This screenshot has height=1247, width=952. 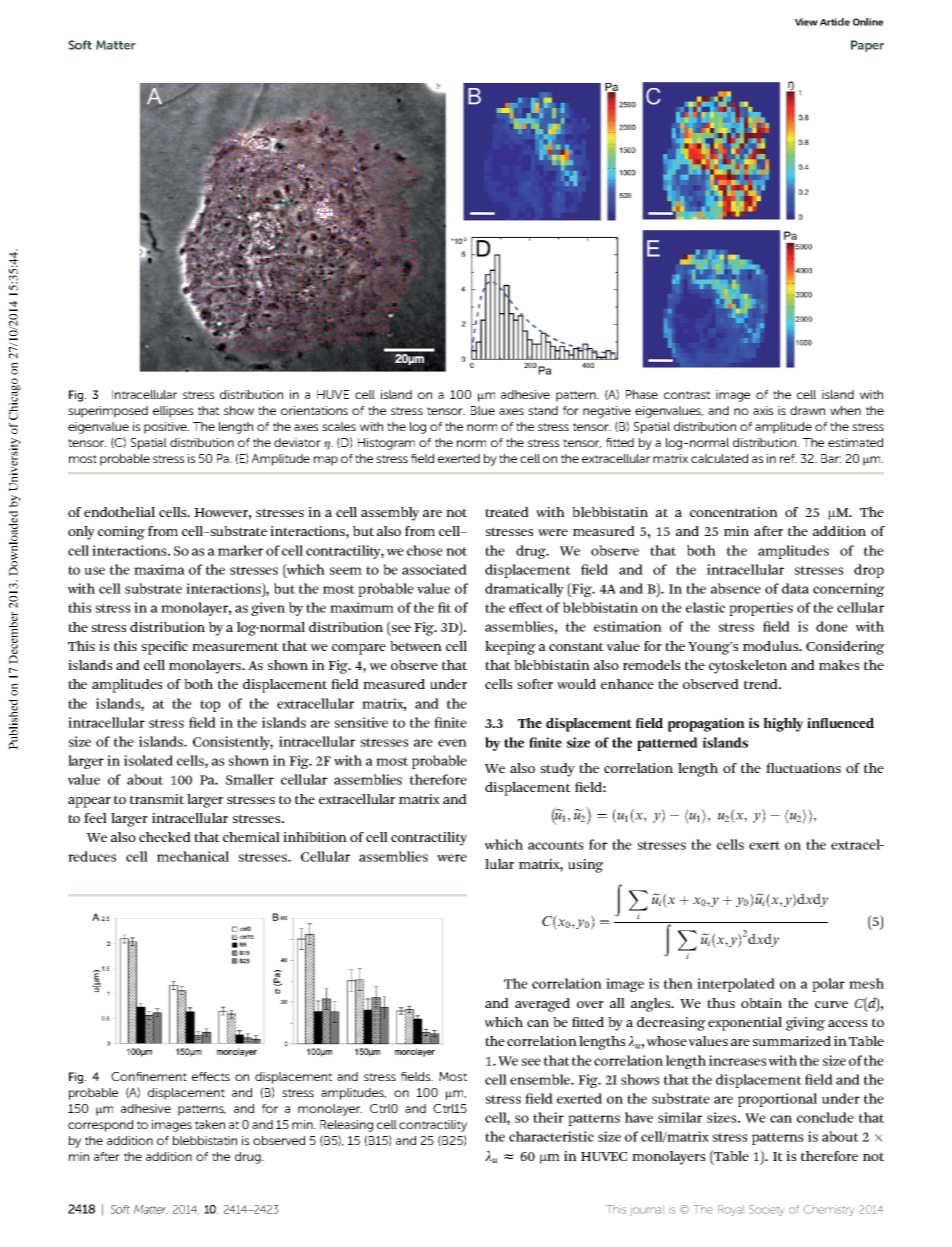 I want to click on maxima, so click(x=159, y=569).
